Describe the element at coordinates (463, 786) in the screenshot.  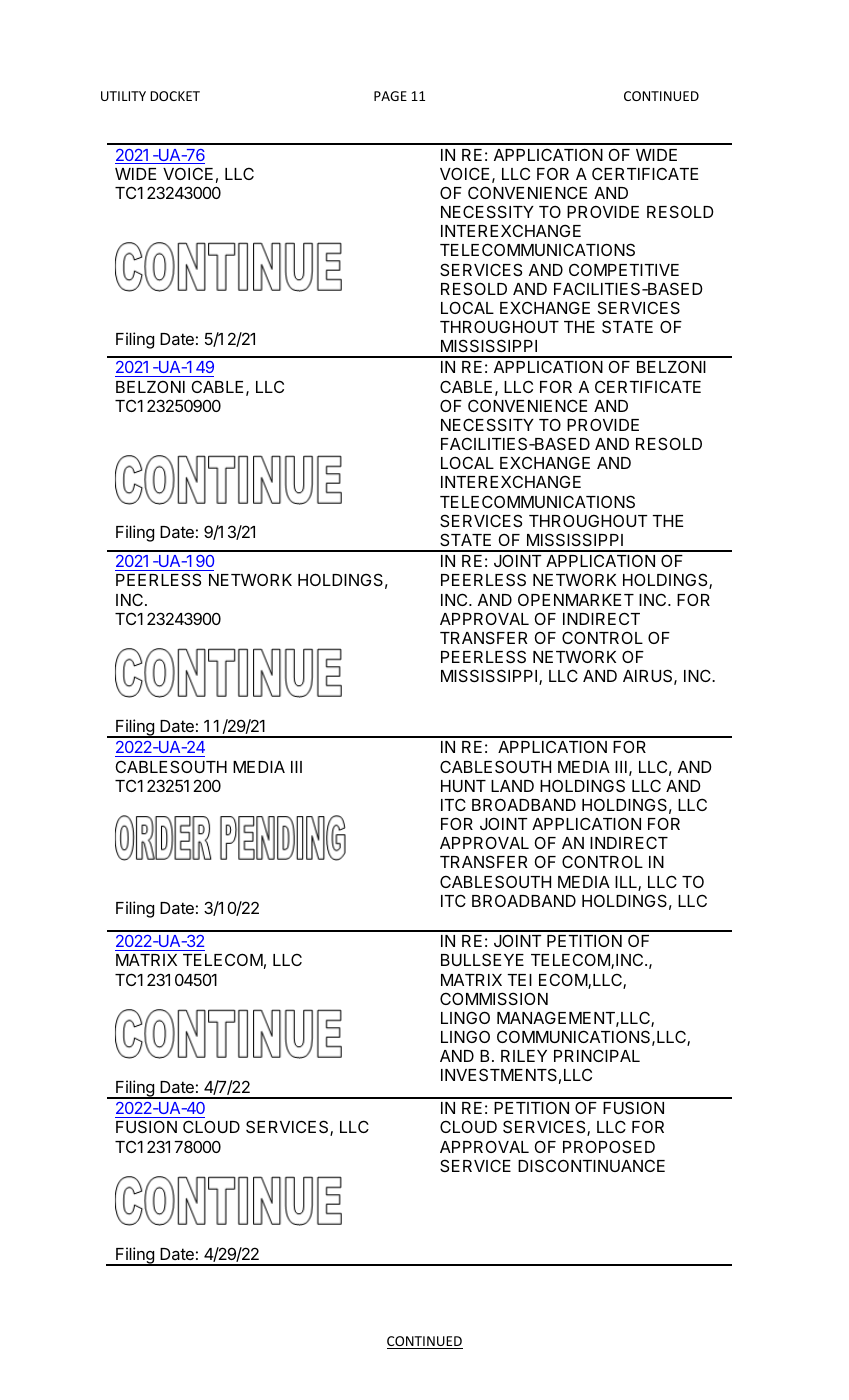
I see `HUNT` at that location.
